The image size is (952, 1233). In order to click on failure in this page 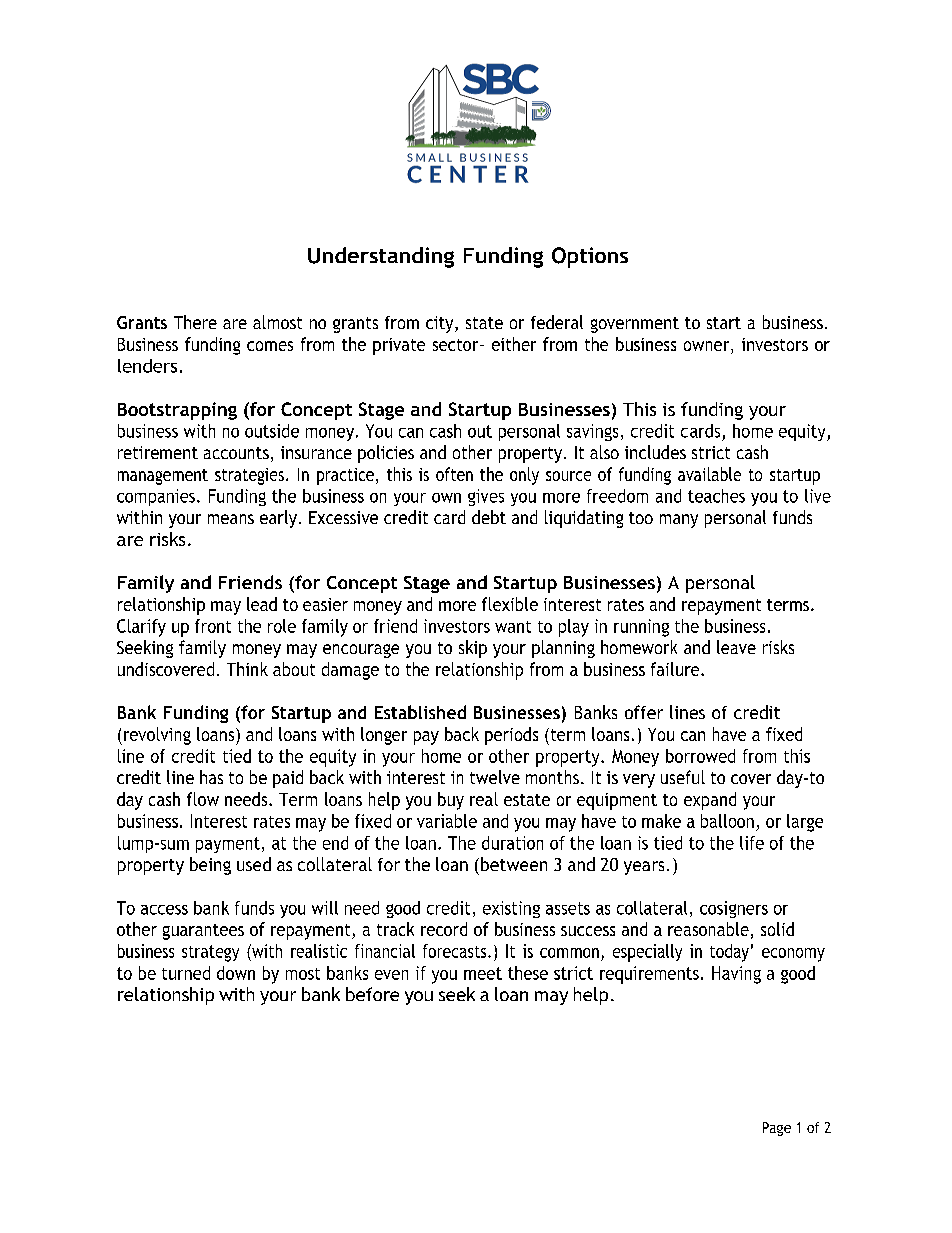, I will do `click(676, 669)`.
